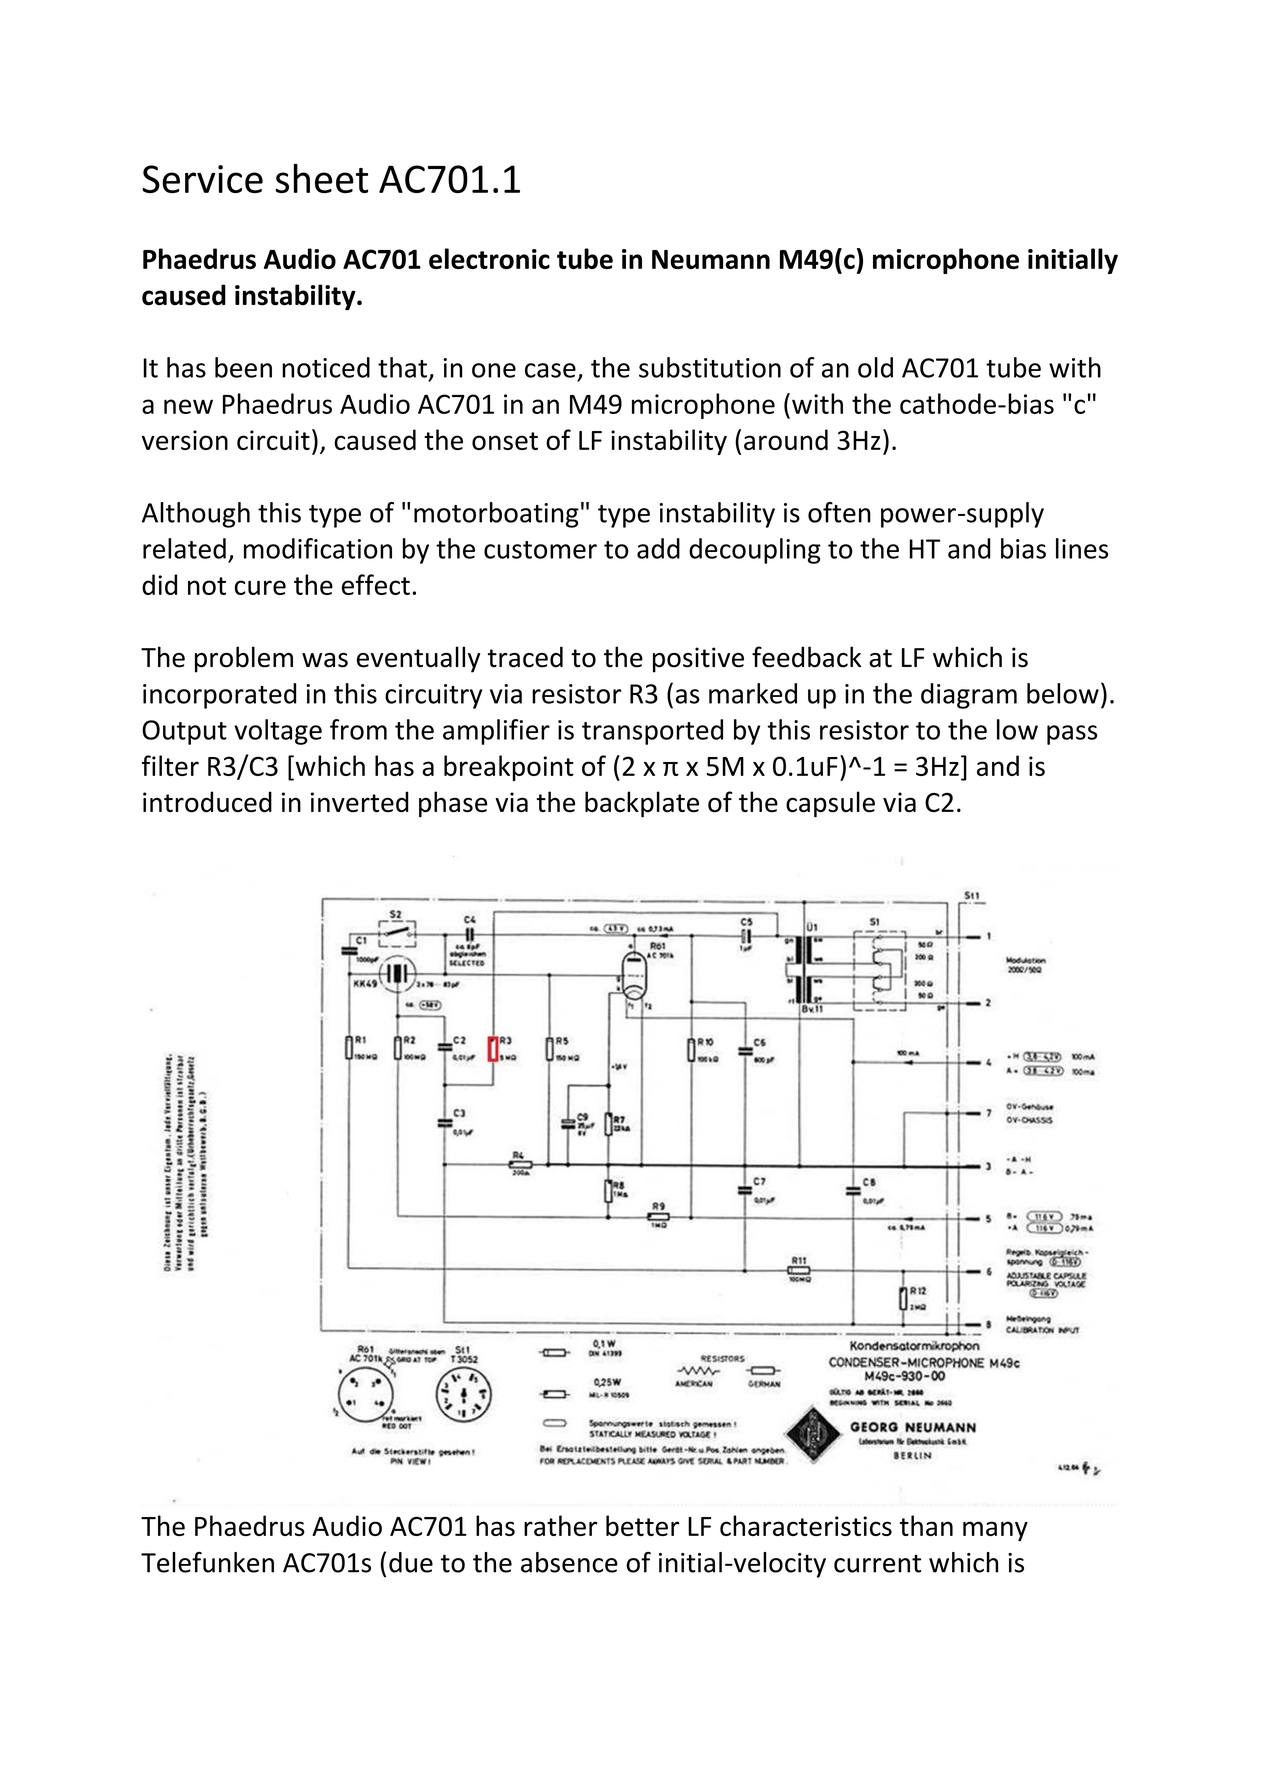 This document has width=1261, height=1784. Describe the element at coordinates (207, 802) in the document. I see `introduced` at that location.
